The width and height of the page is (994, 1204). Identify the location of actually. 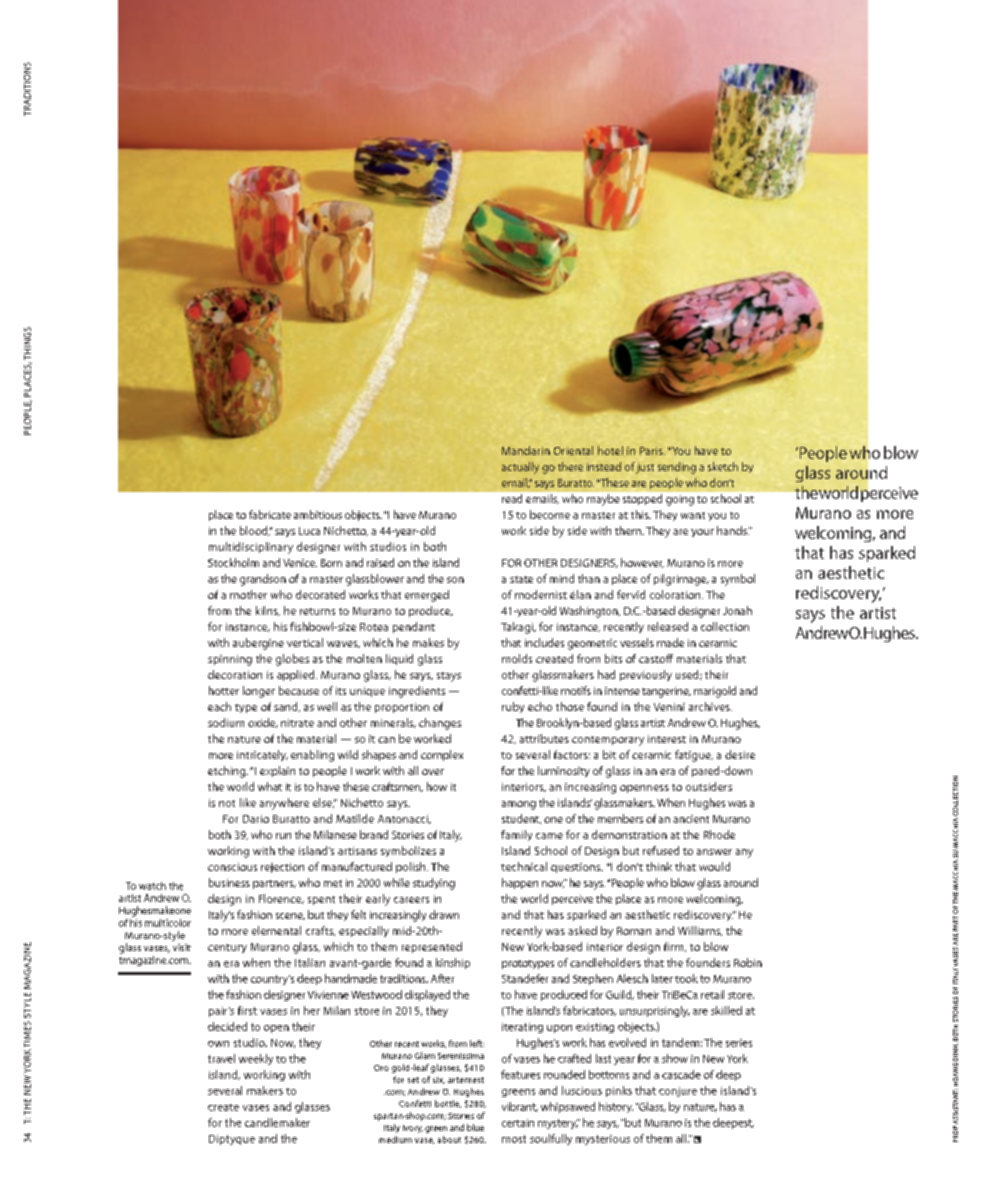
(520, 468).
